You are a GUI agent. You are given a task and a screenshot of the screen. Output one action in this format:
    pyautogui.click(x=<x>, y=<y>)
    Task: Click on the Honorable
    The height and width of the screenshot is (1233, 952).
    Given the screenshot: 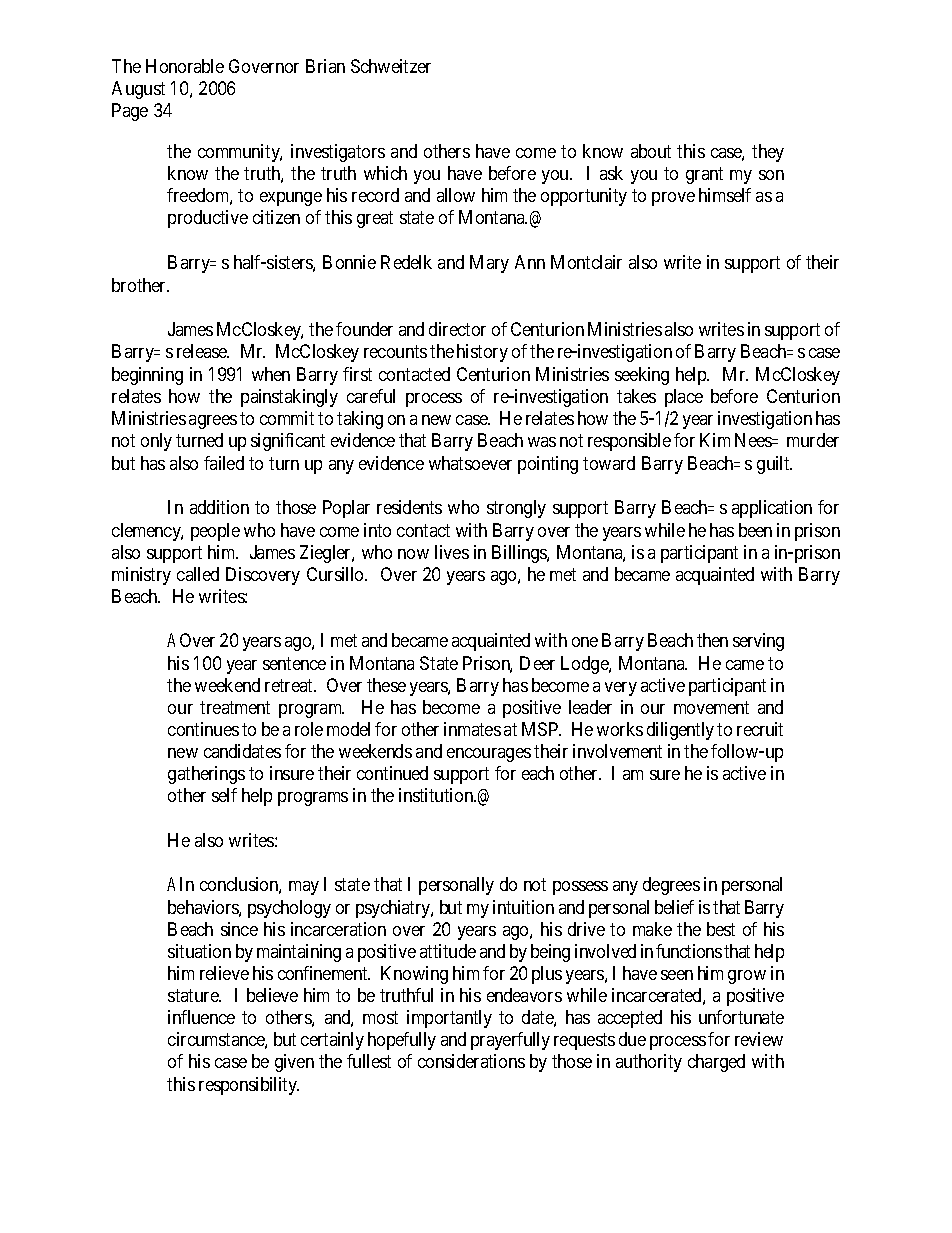 What is the action you would take?
    pyautogui.click(x=185, y=66)
